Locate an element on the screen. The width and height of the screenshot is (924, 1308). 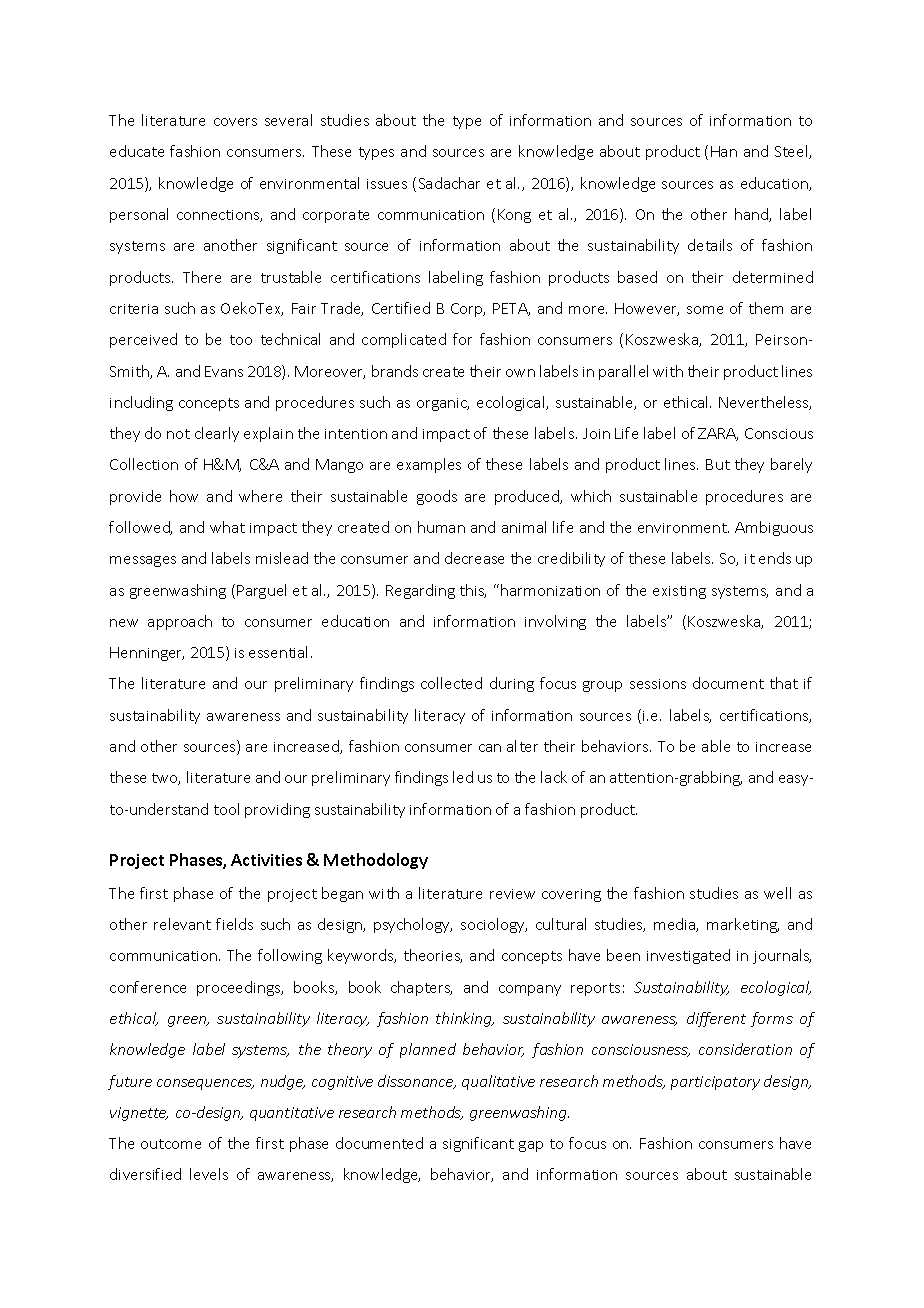
issues is located at coordinates (387, 184).
